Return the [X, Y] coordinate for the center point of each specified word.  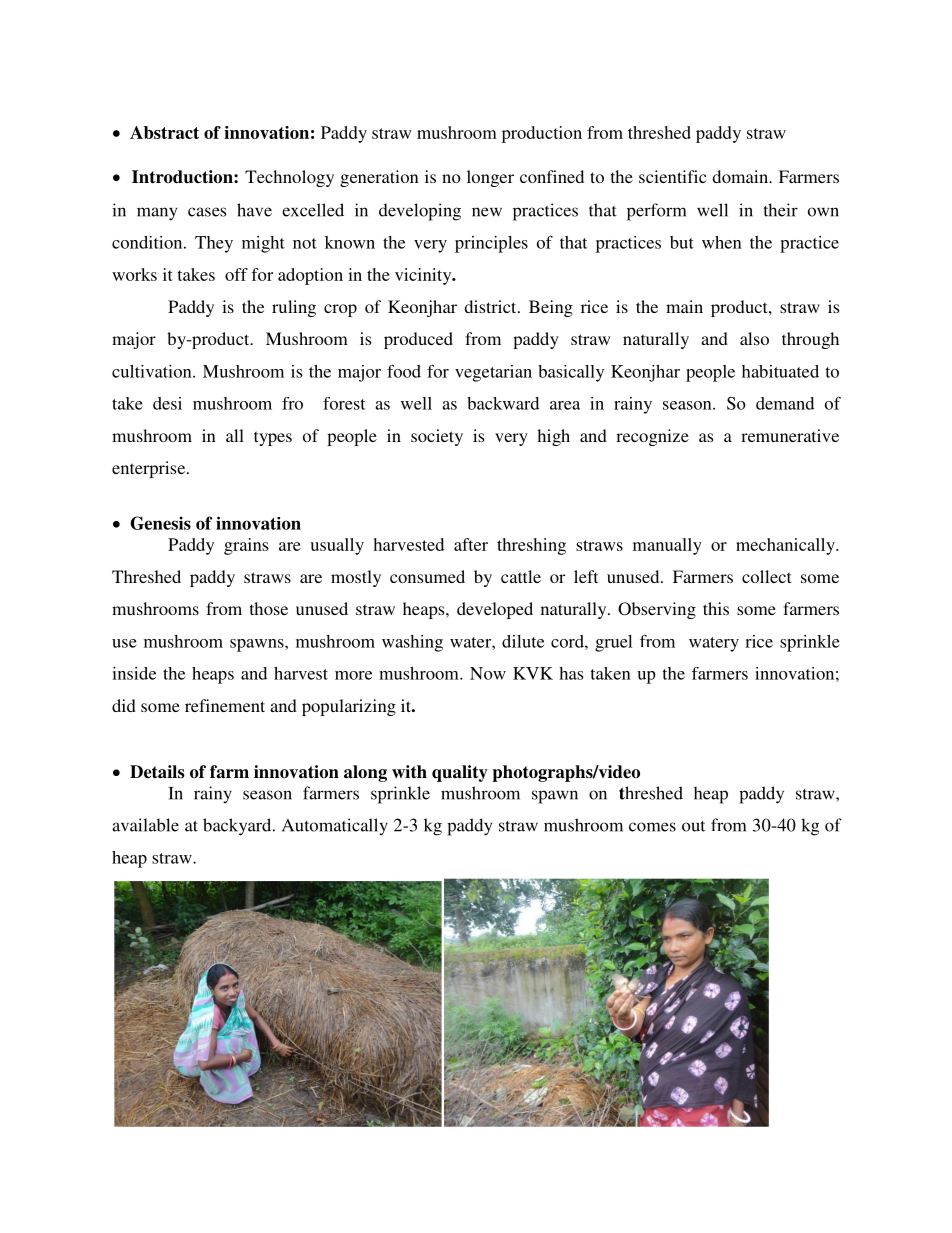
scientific [673, 176]
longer [490, 178]
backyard [238, 827]
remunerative [790, 435]
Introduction [183, 177]
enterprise [150, 469]
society [437, 437]
